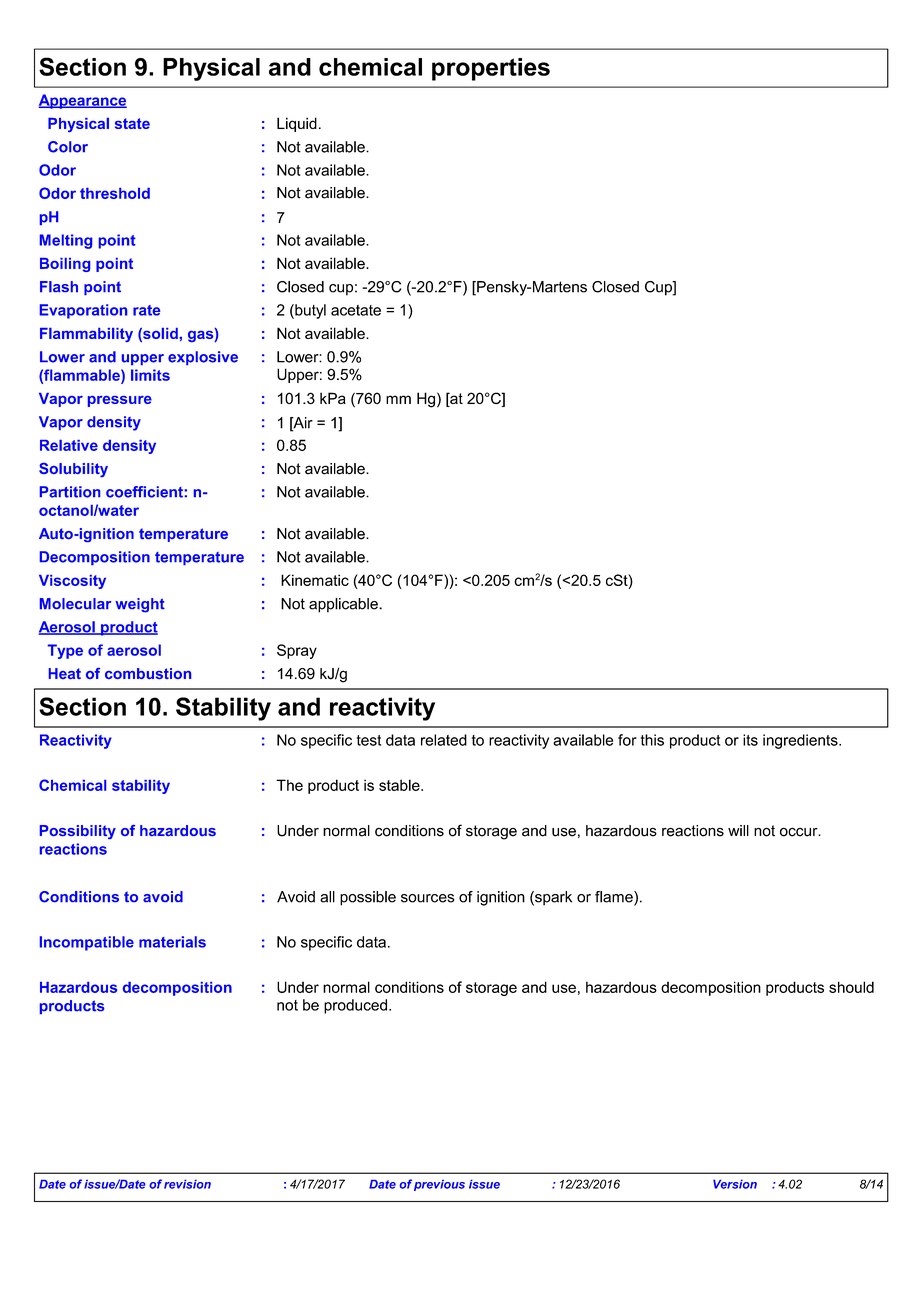 The width and height of the image is (924, 1308). What do you see at coordinates (491, 69) in the image?
I see `properties` at bounding box center [491, 69].
